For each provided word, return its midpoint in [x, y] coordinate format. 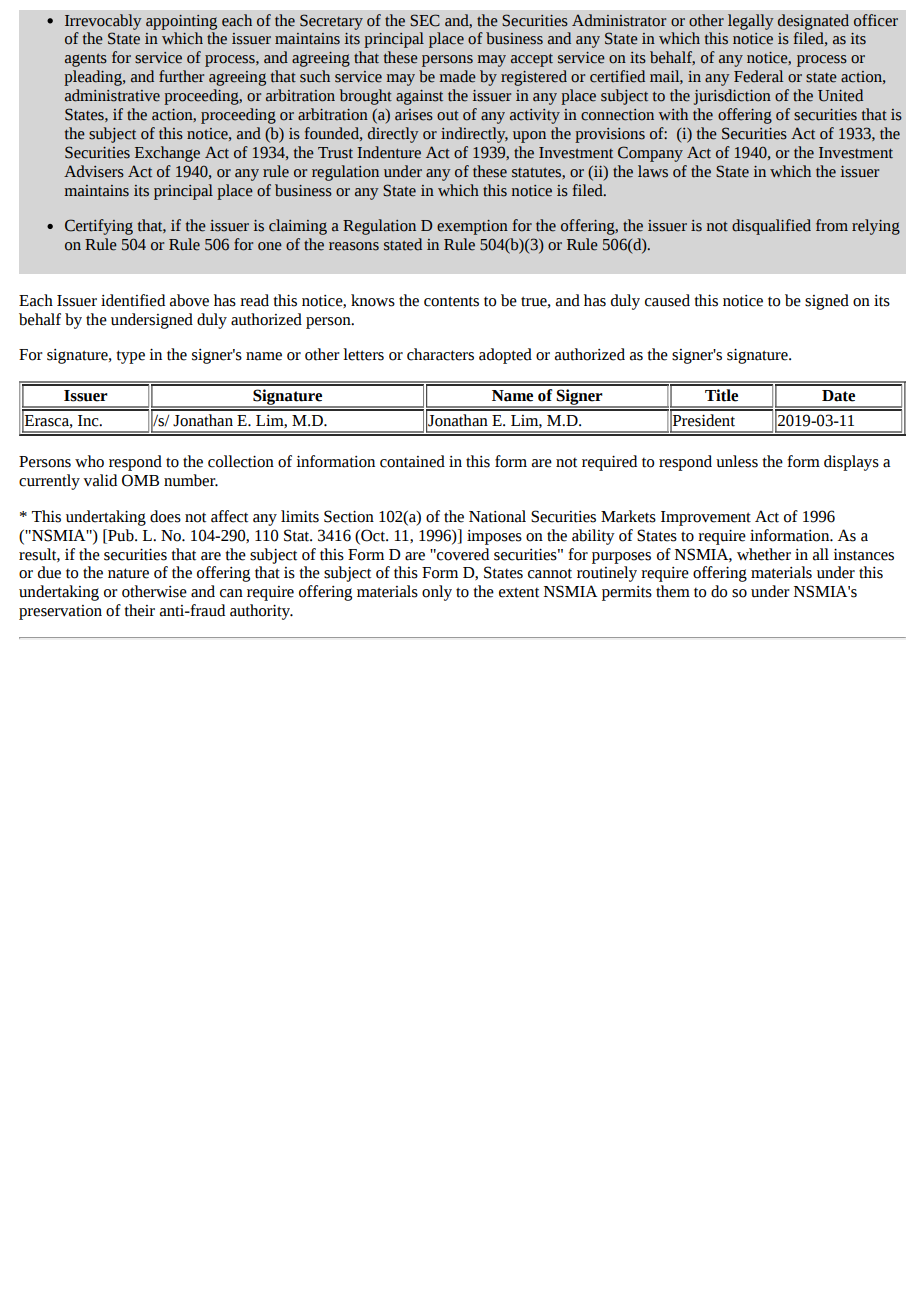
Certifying [99, 227]
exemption [472, 227]
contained [412, 461]
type [130, 357]
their [139, 610]
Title [721, 395]
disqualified [771, 227]
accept [532, 60]
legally [750, 22]
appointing [181, 22]
